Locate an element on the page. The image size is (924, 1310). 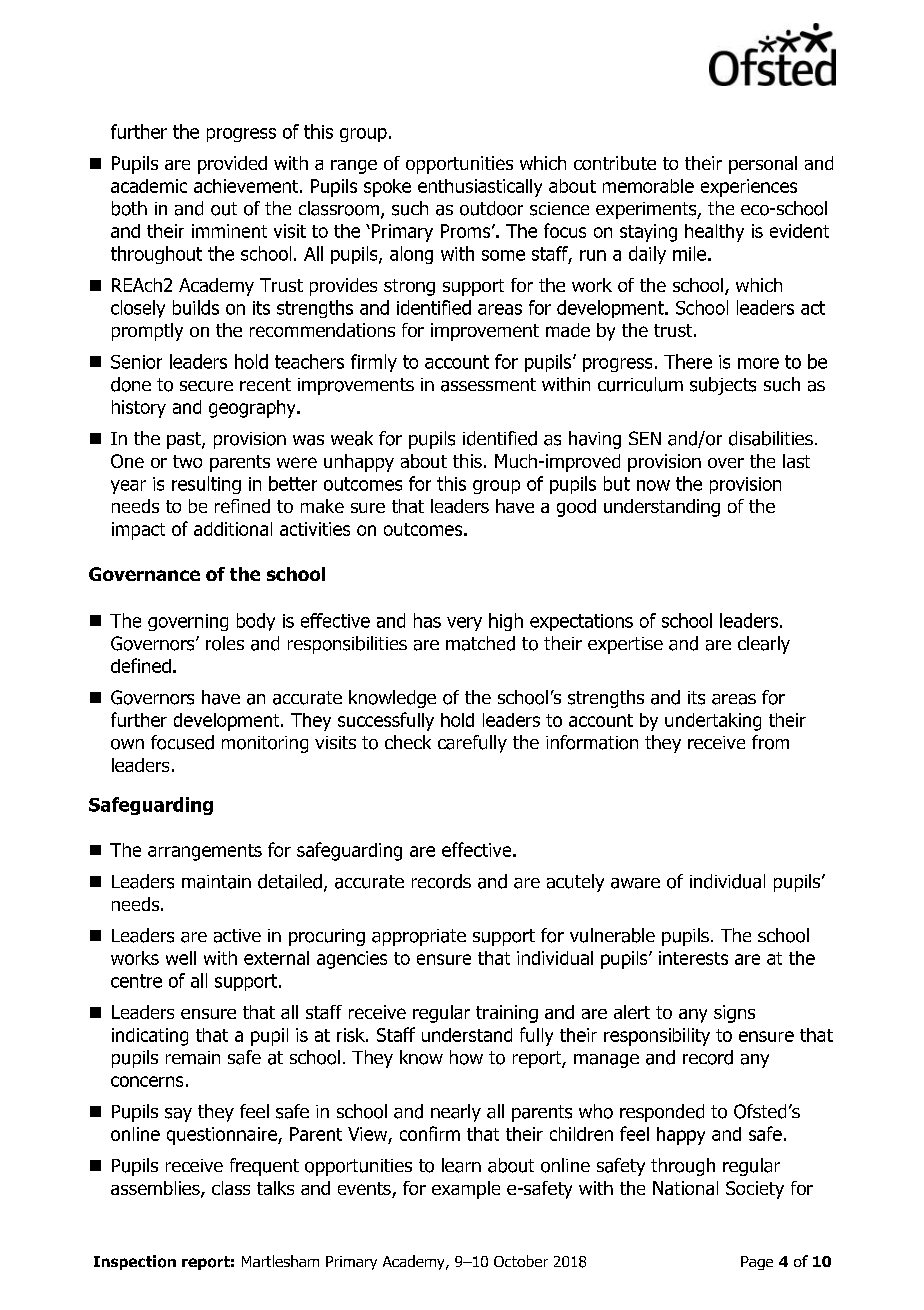
check is located at coordinates (408, 742).
